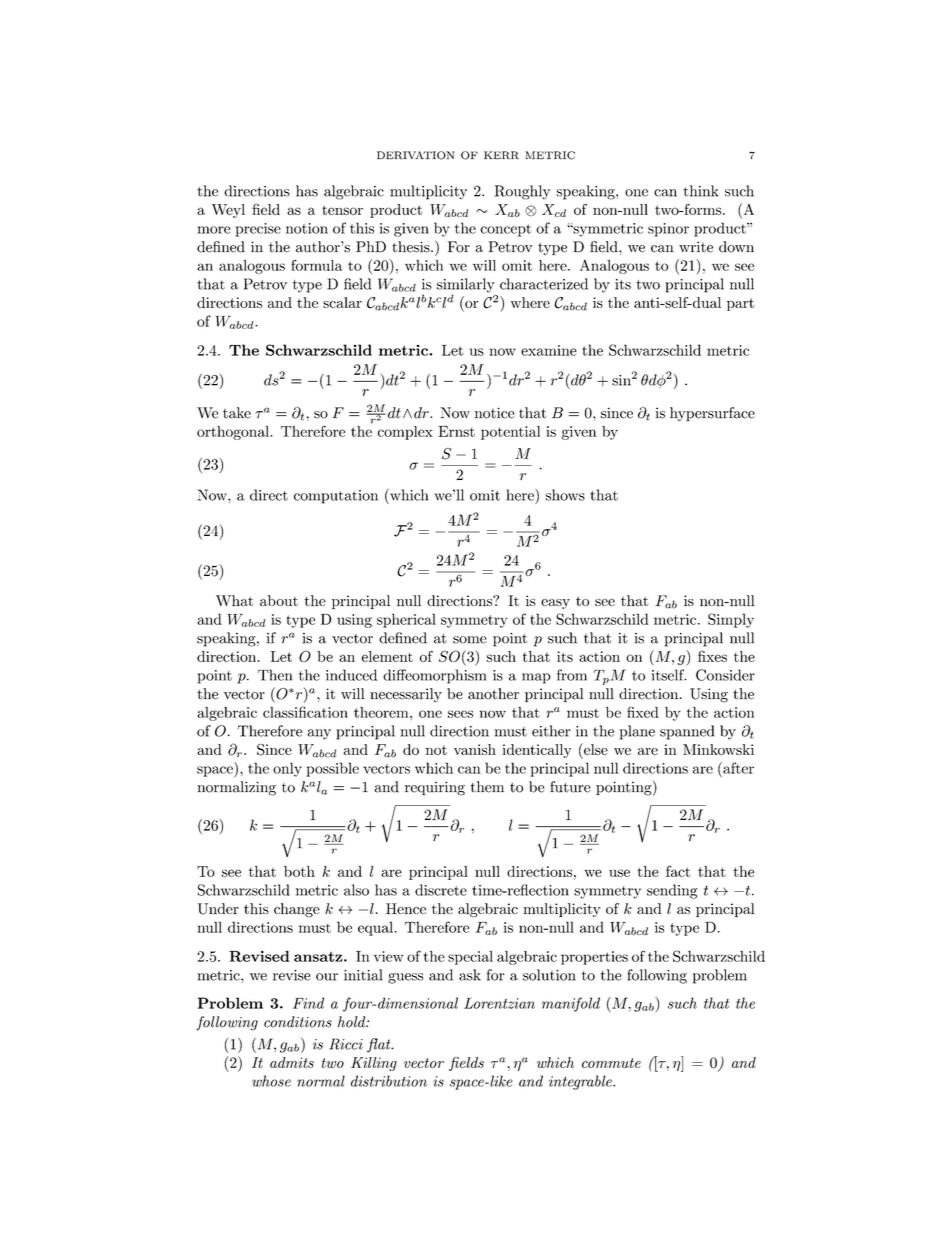  I want to click on orthogonal, so click(234, 433).
